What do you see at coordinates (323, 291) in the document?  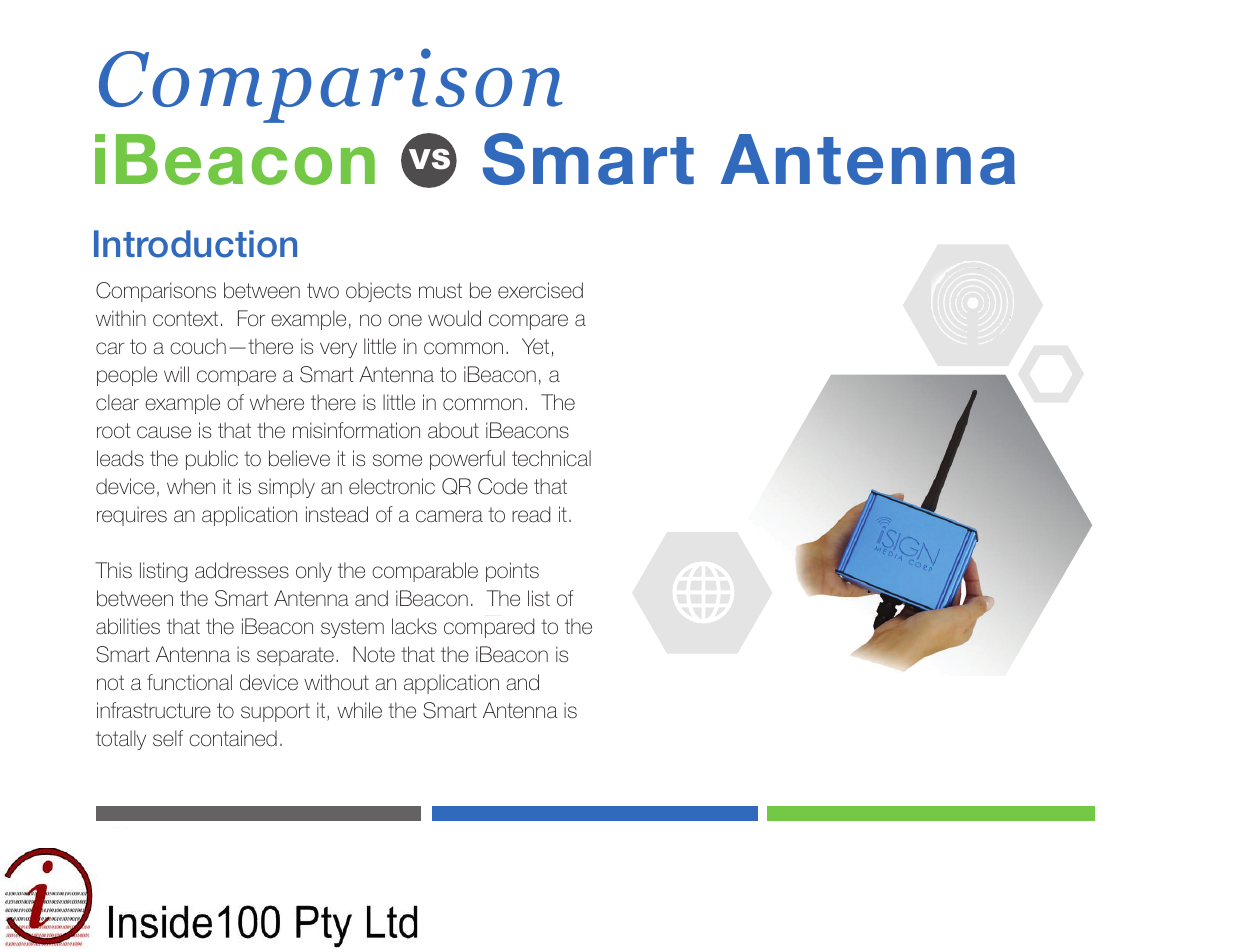 I see `two` at bounding box center [323, 291].
